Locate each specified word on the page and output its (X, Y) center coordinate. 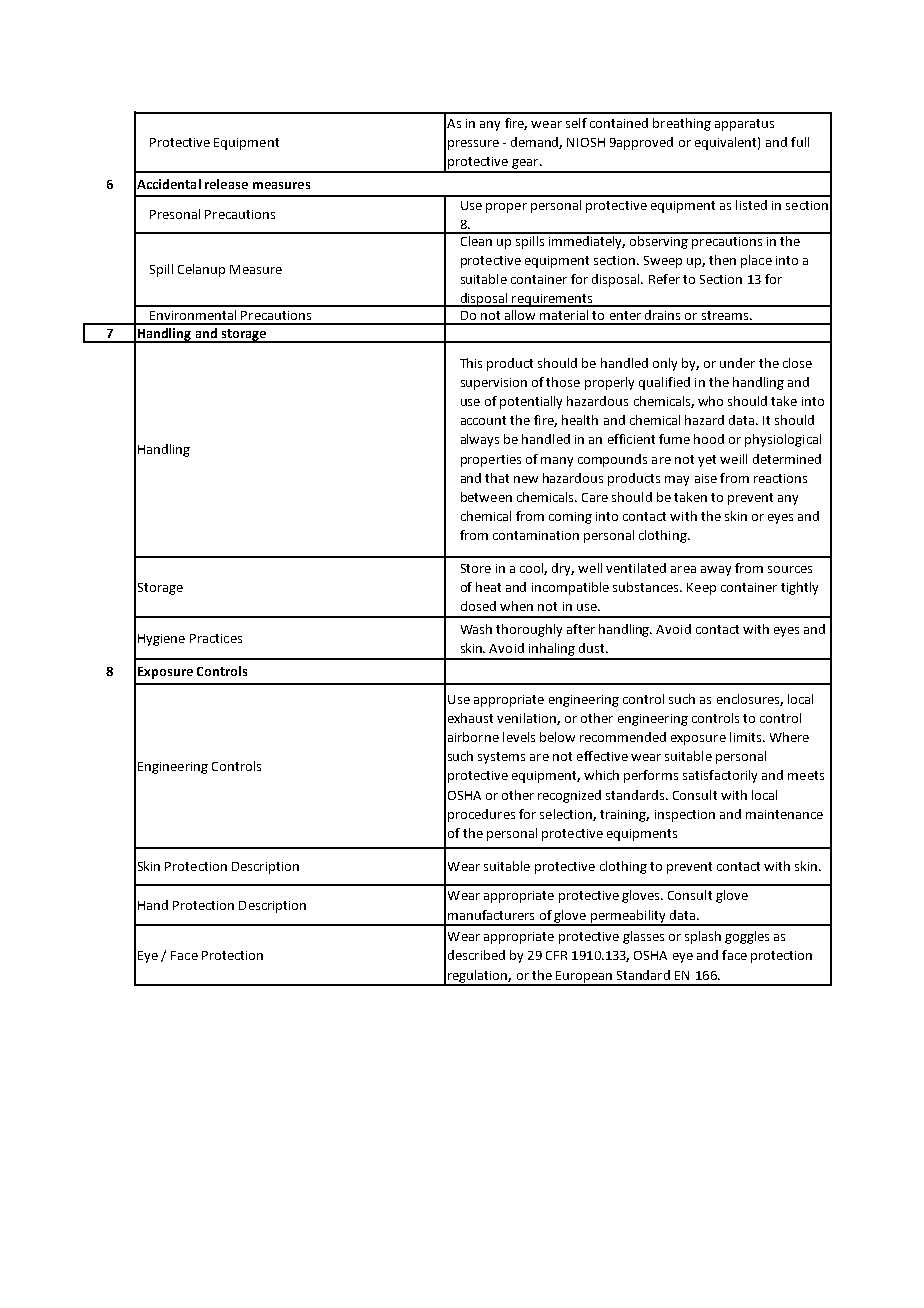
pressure (473, 145)
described (476, 955)
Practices (216, 638)
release (226, 184)
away (716, 571)
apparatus (744, 125)
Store (476, 568)
